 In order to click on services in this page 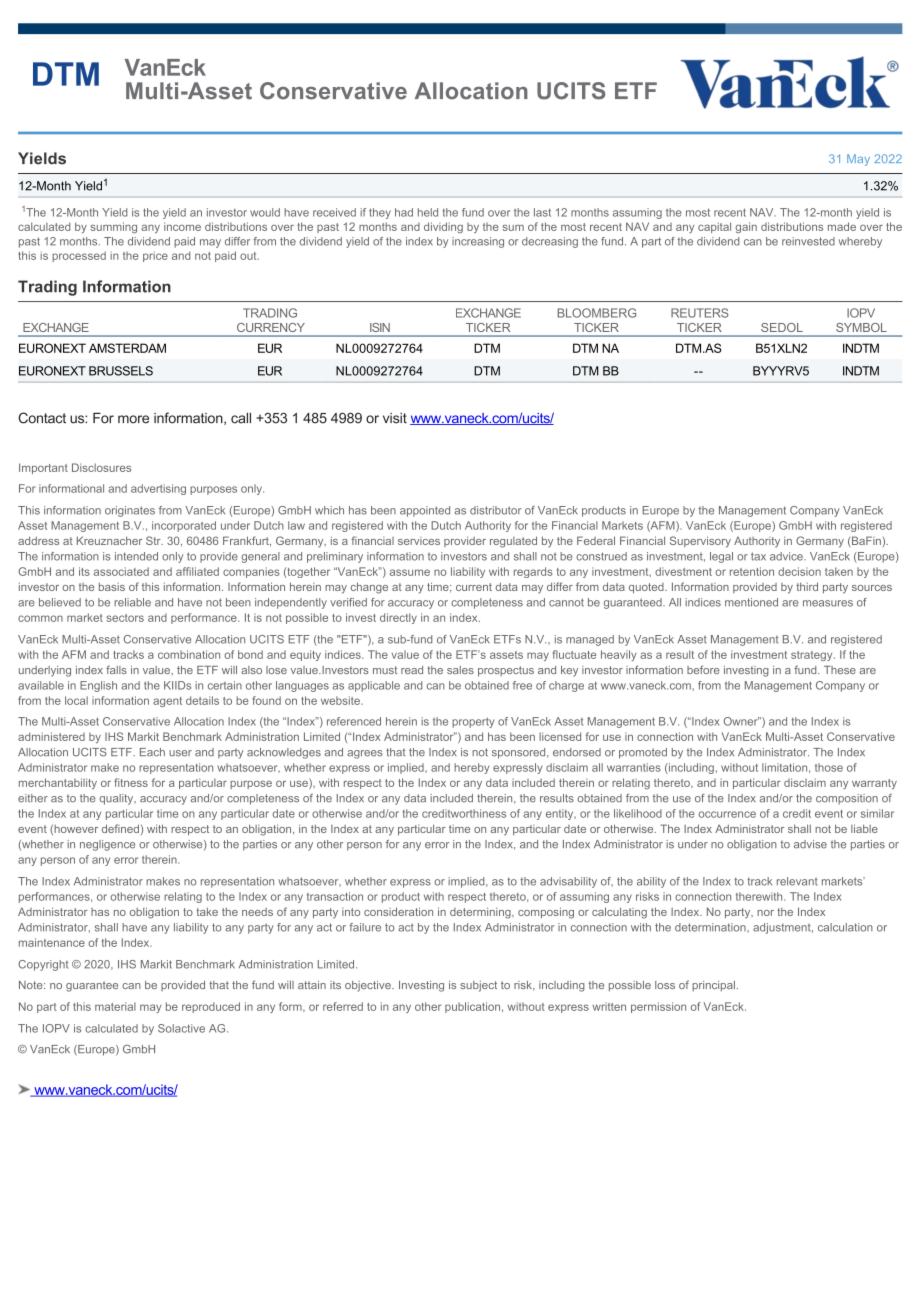, I will do `click(419, 541)`.
